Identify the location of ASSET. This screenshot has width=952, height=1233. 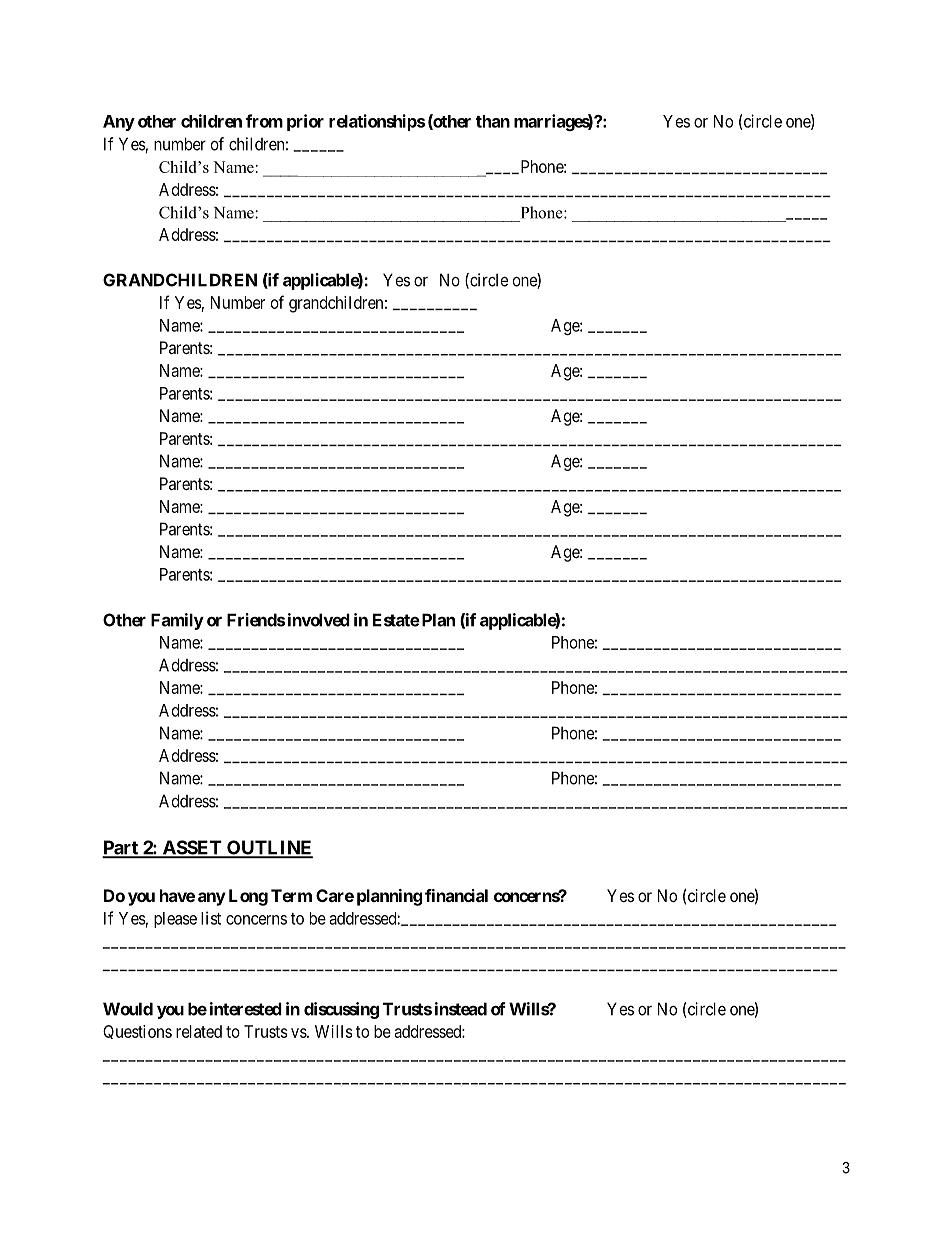
(192, 848).
